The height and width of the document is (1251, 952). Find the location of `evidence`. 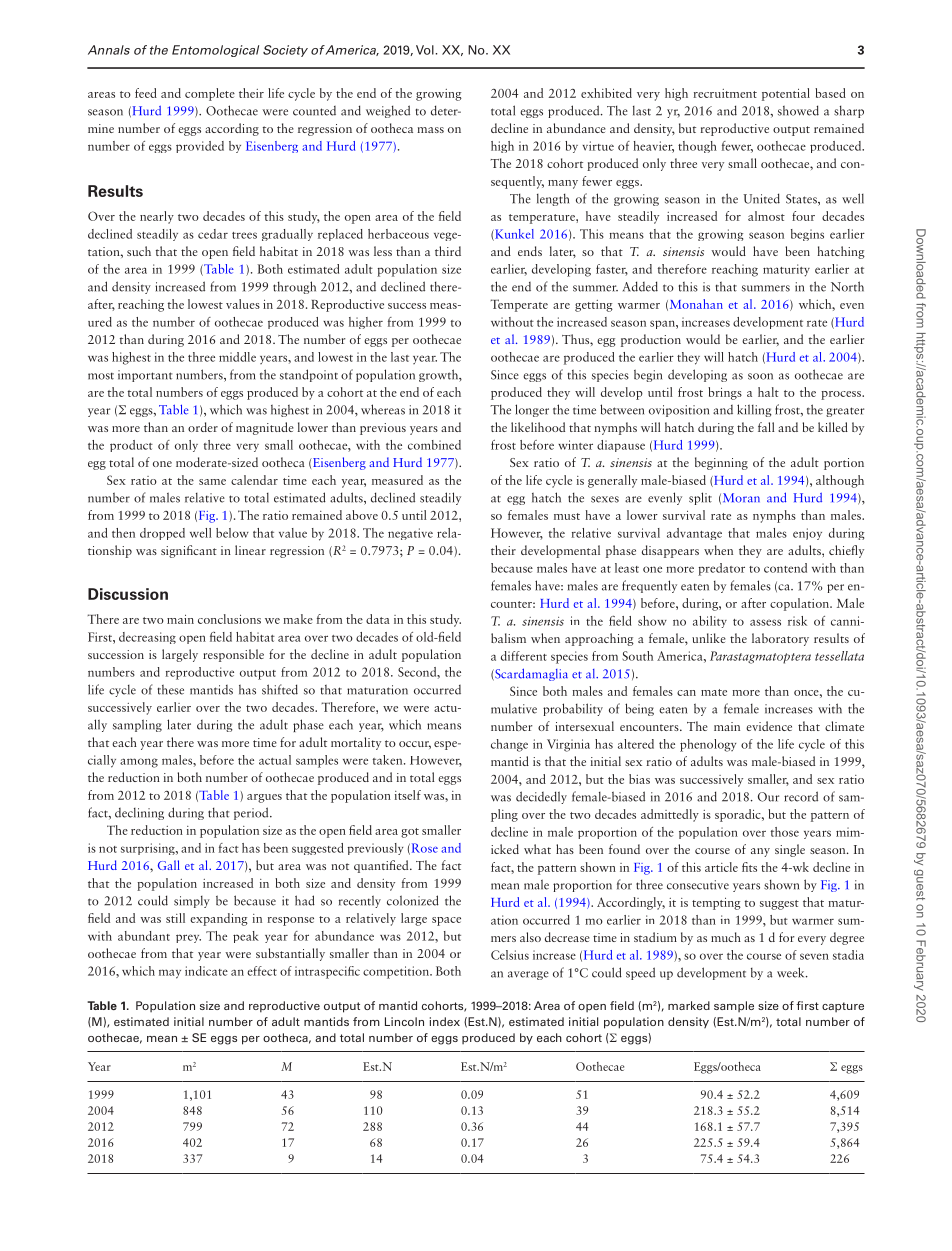

evidence is located at coordinates (769, 726).
